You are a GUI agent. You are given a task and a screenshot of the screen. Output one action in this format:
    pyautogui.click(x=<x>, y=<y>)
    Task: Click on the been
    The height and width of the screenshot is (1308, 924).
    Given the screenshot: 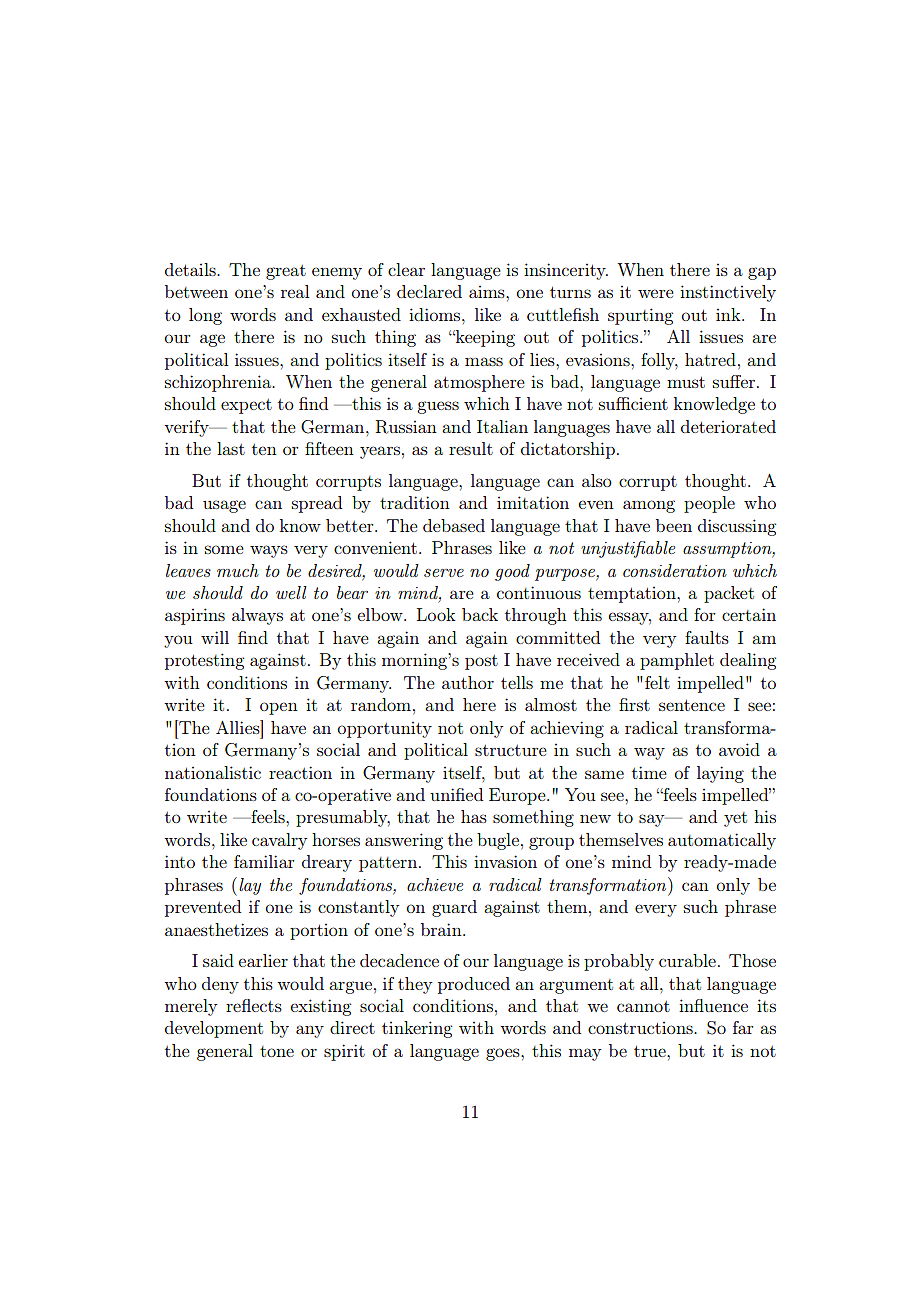 What is the action you would take?
    pyautogui.click(x=674, y=525)
